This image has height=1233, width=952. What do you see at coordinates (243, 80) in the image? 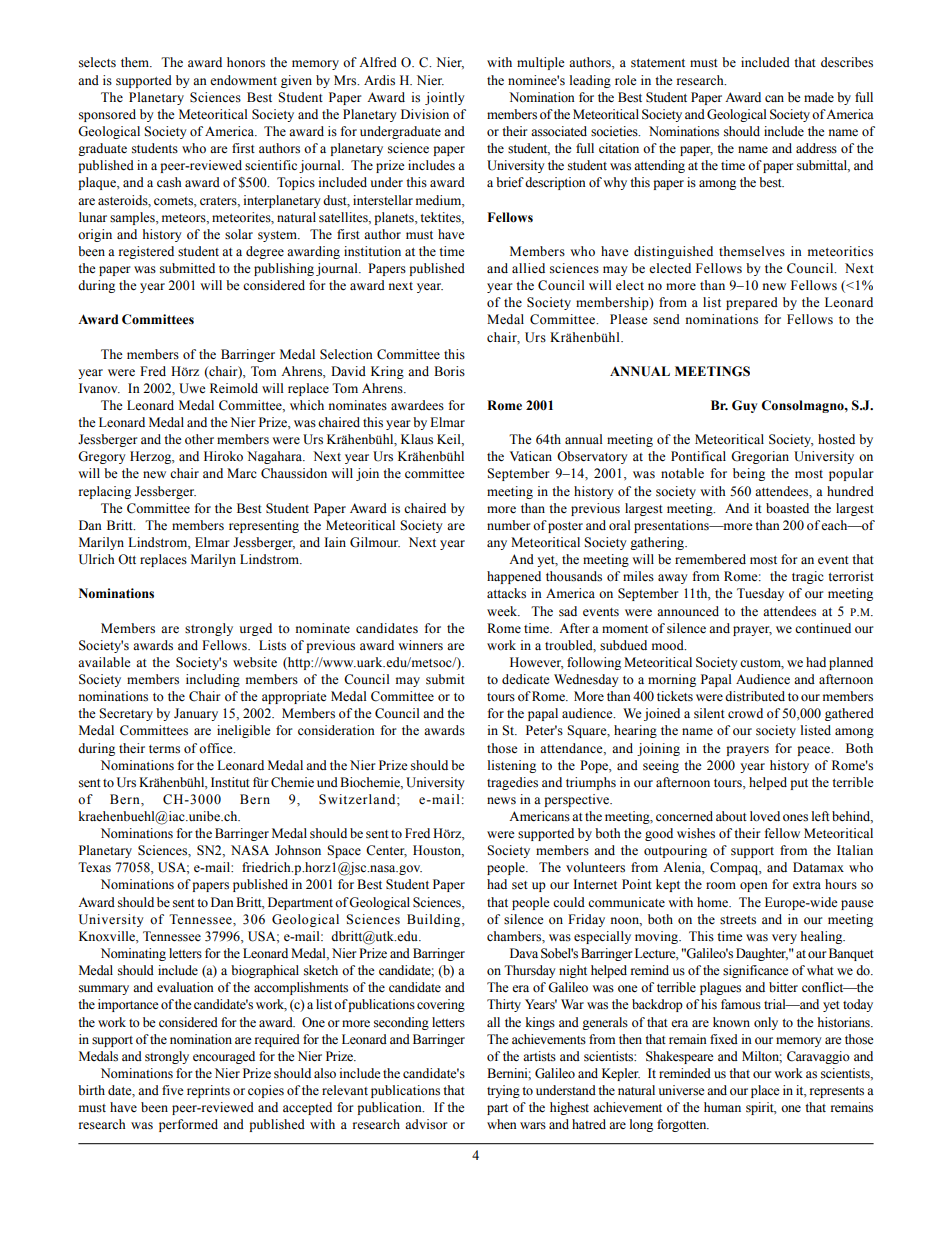
I see `endowment` at bounding box center [243, 80].
